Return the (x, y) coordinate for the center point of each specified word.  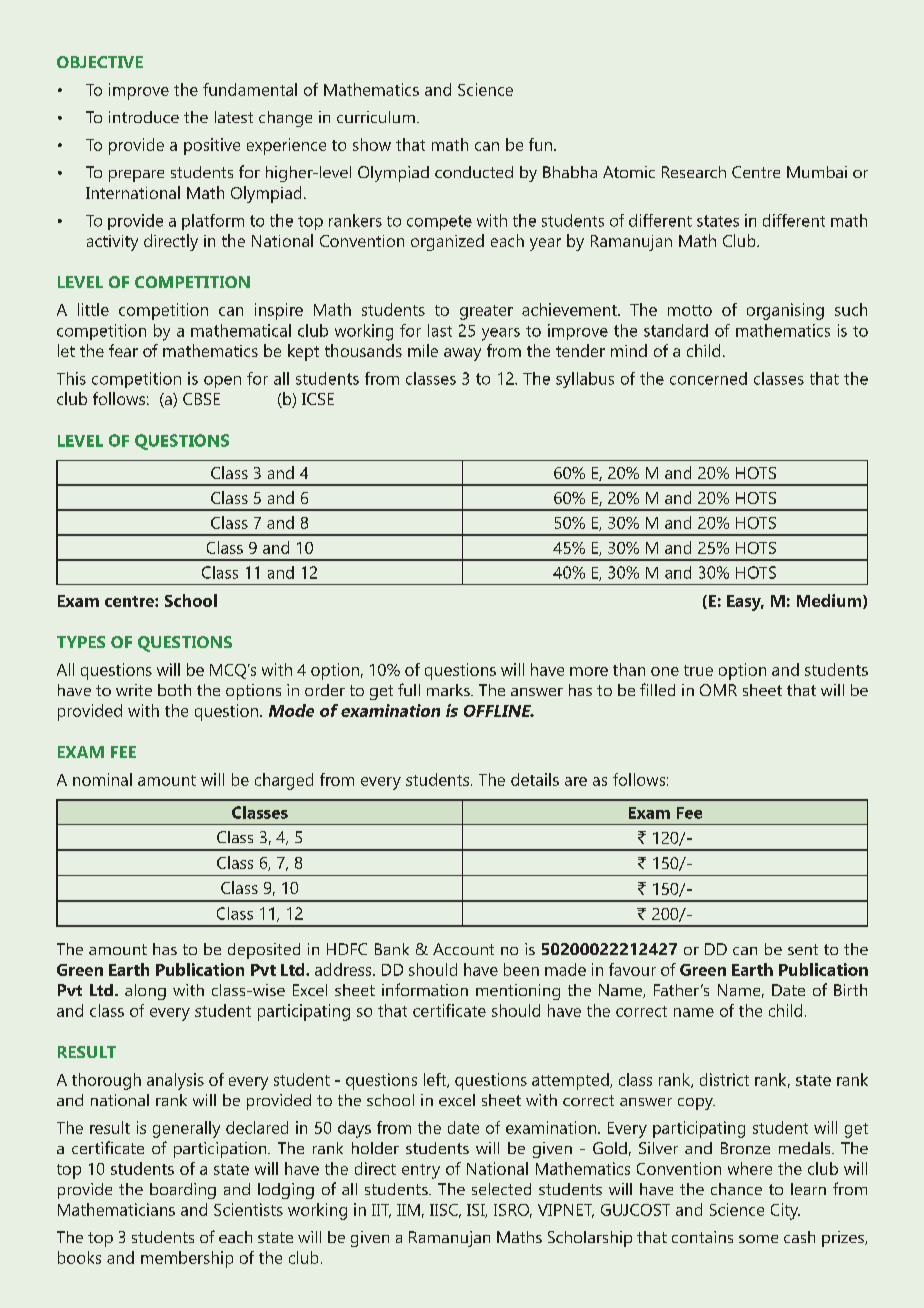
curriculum (376, 117)
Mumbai (817, 172)
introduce (144, 117)
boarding (183, 1191)
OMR (718, 690)
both (174, 690)
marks (449, 690)
